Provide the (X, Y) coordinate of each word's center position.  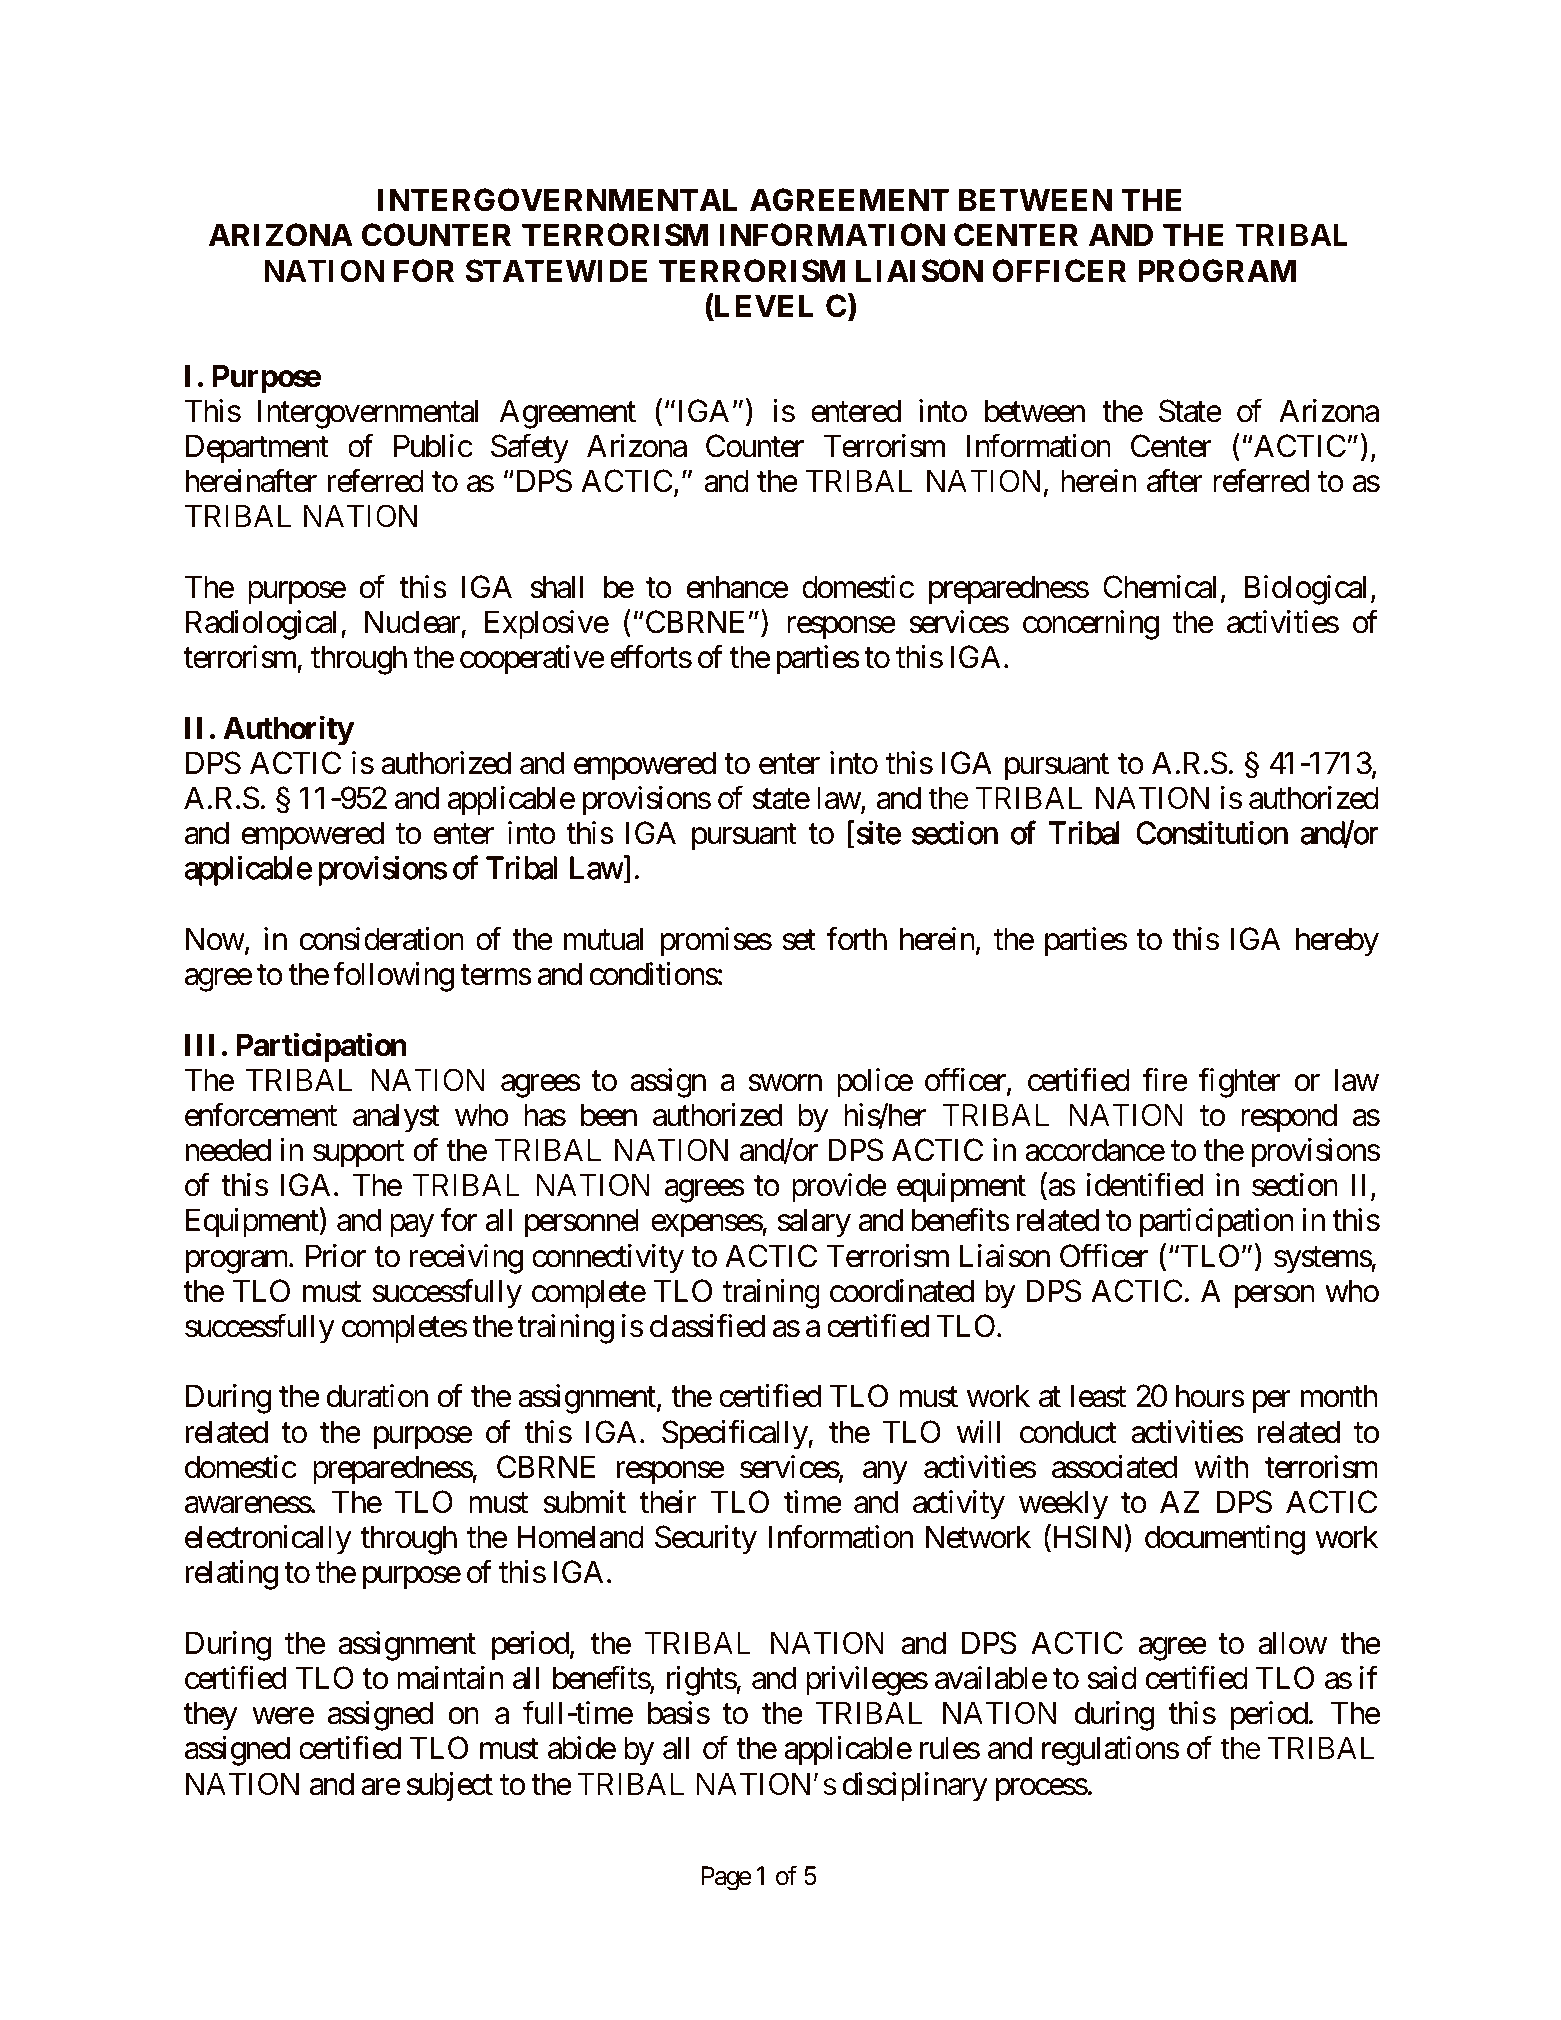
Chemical (1159, 587)
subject (450, 1786)
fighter (1239, 1083)
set (799, 940)
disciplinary (915, 1787)
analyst (396, 1118)
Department (257, 449)
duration (377, 1396)
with (1221, 1466)
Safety (530, 449)
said (1112, 1678)
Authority (288, 731)
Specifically (735, 1435)
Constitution (1212, 833)
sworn (785, 1083)
